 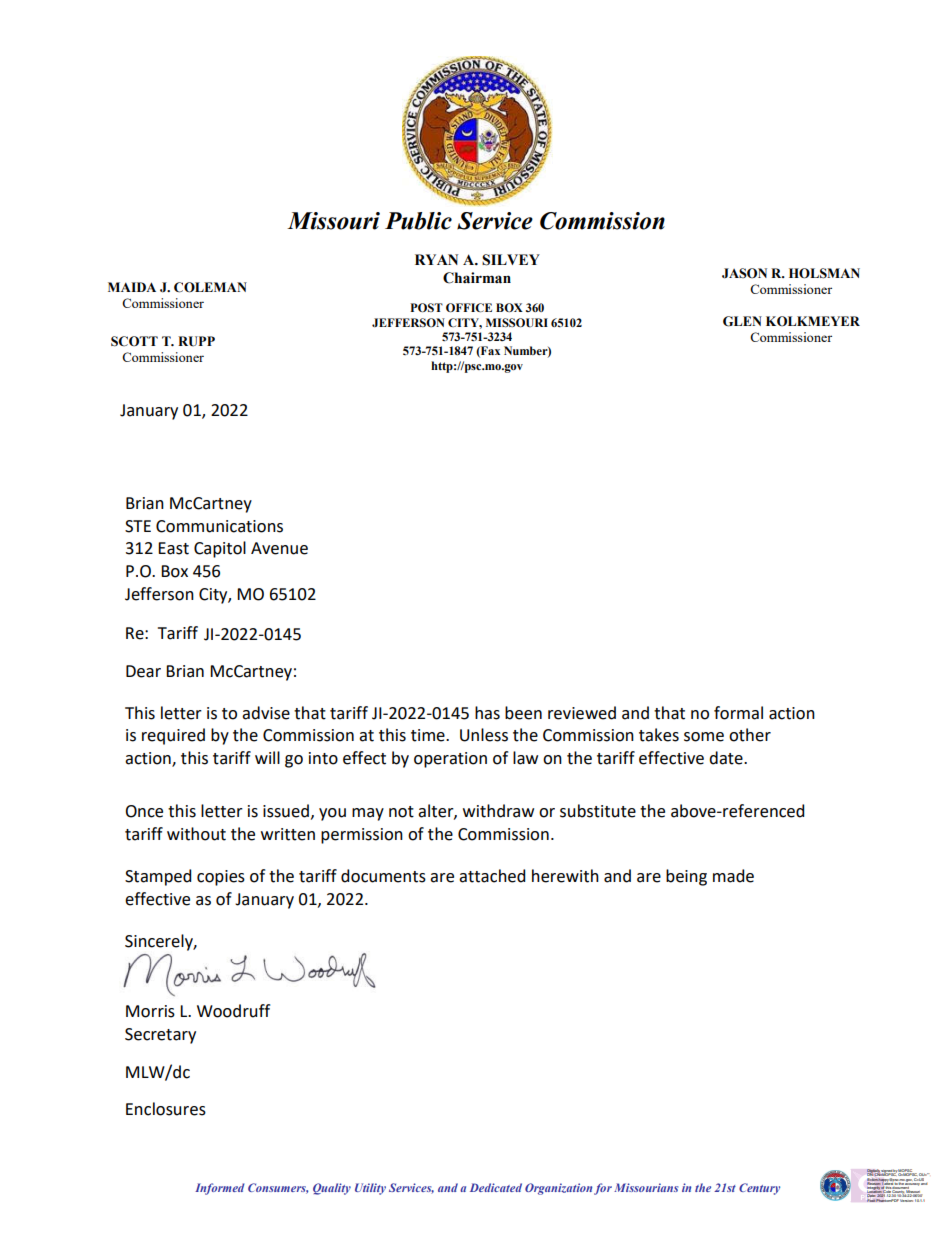 What do you see at coordinates (221, 878) in the screenshot?
I see `copies` at bounding box center [221, 878].
